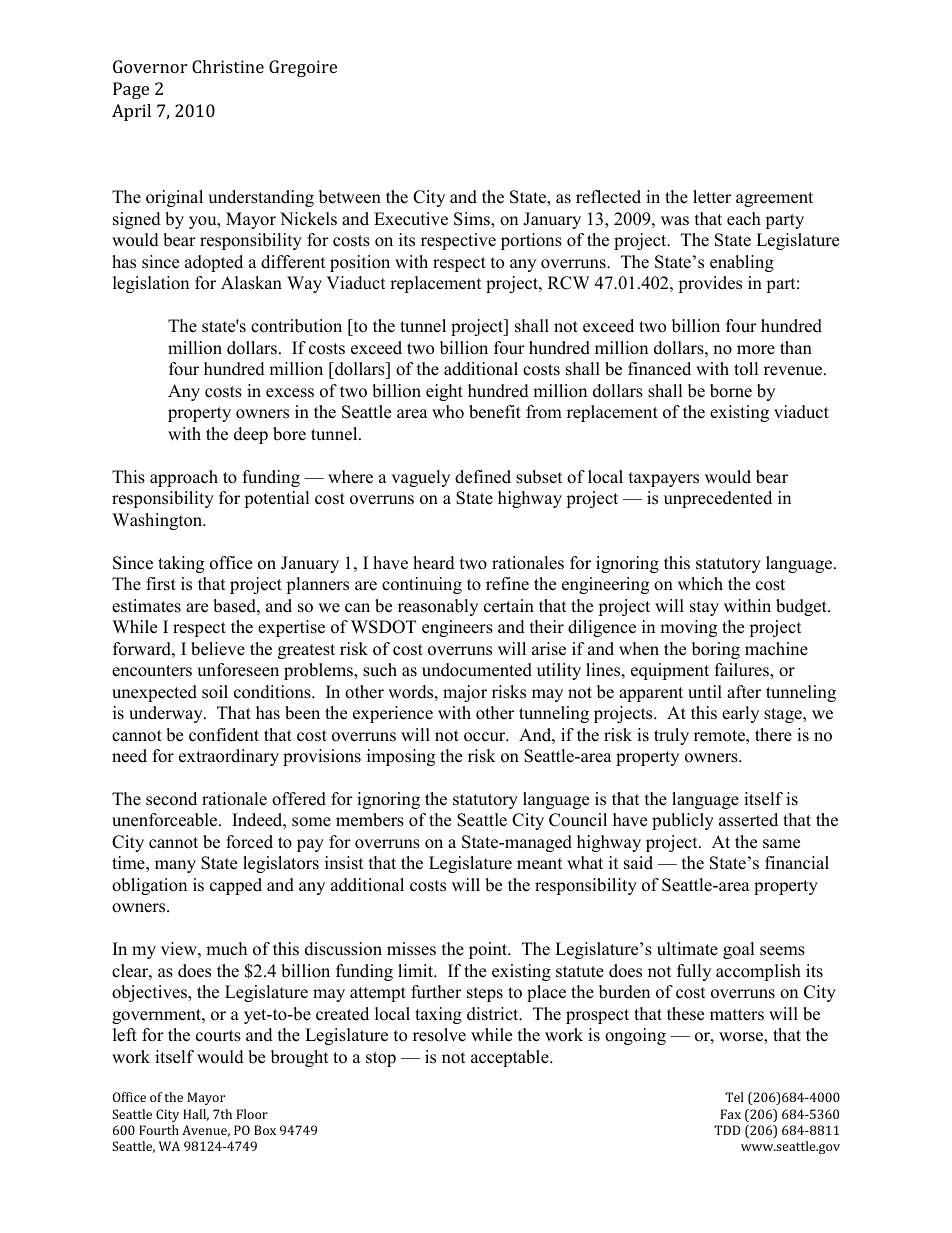  What do you see at coordinates (175, 866) in the screenshot?
I see `many` at bounding box center [175, 866].
